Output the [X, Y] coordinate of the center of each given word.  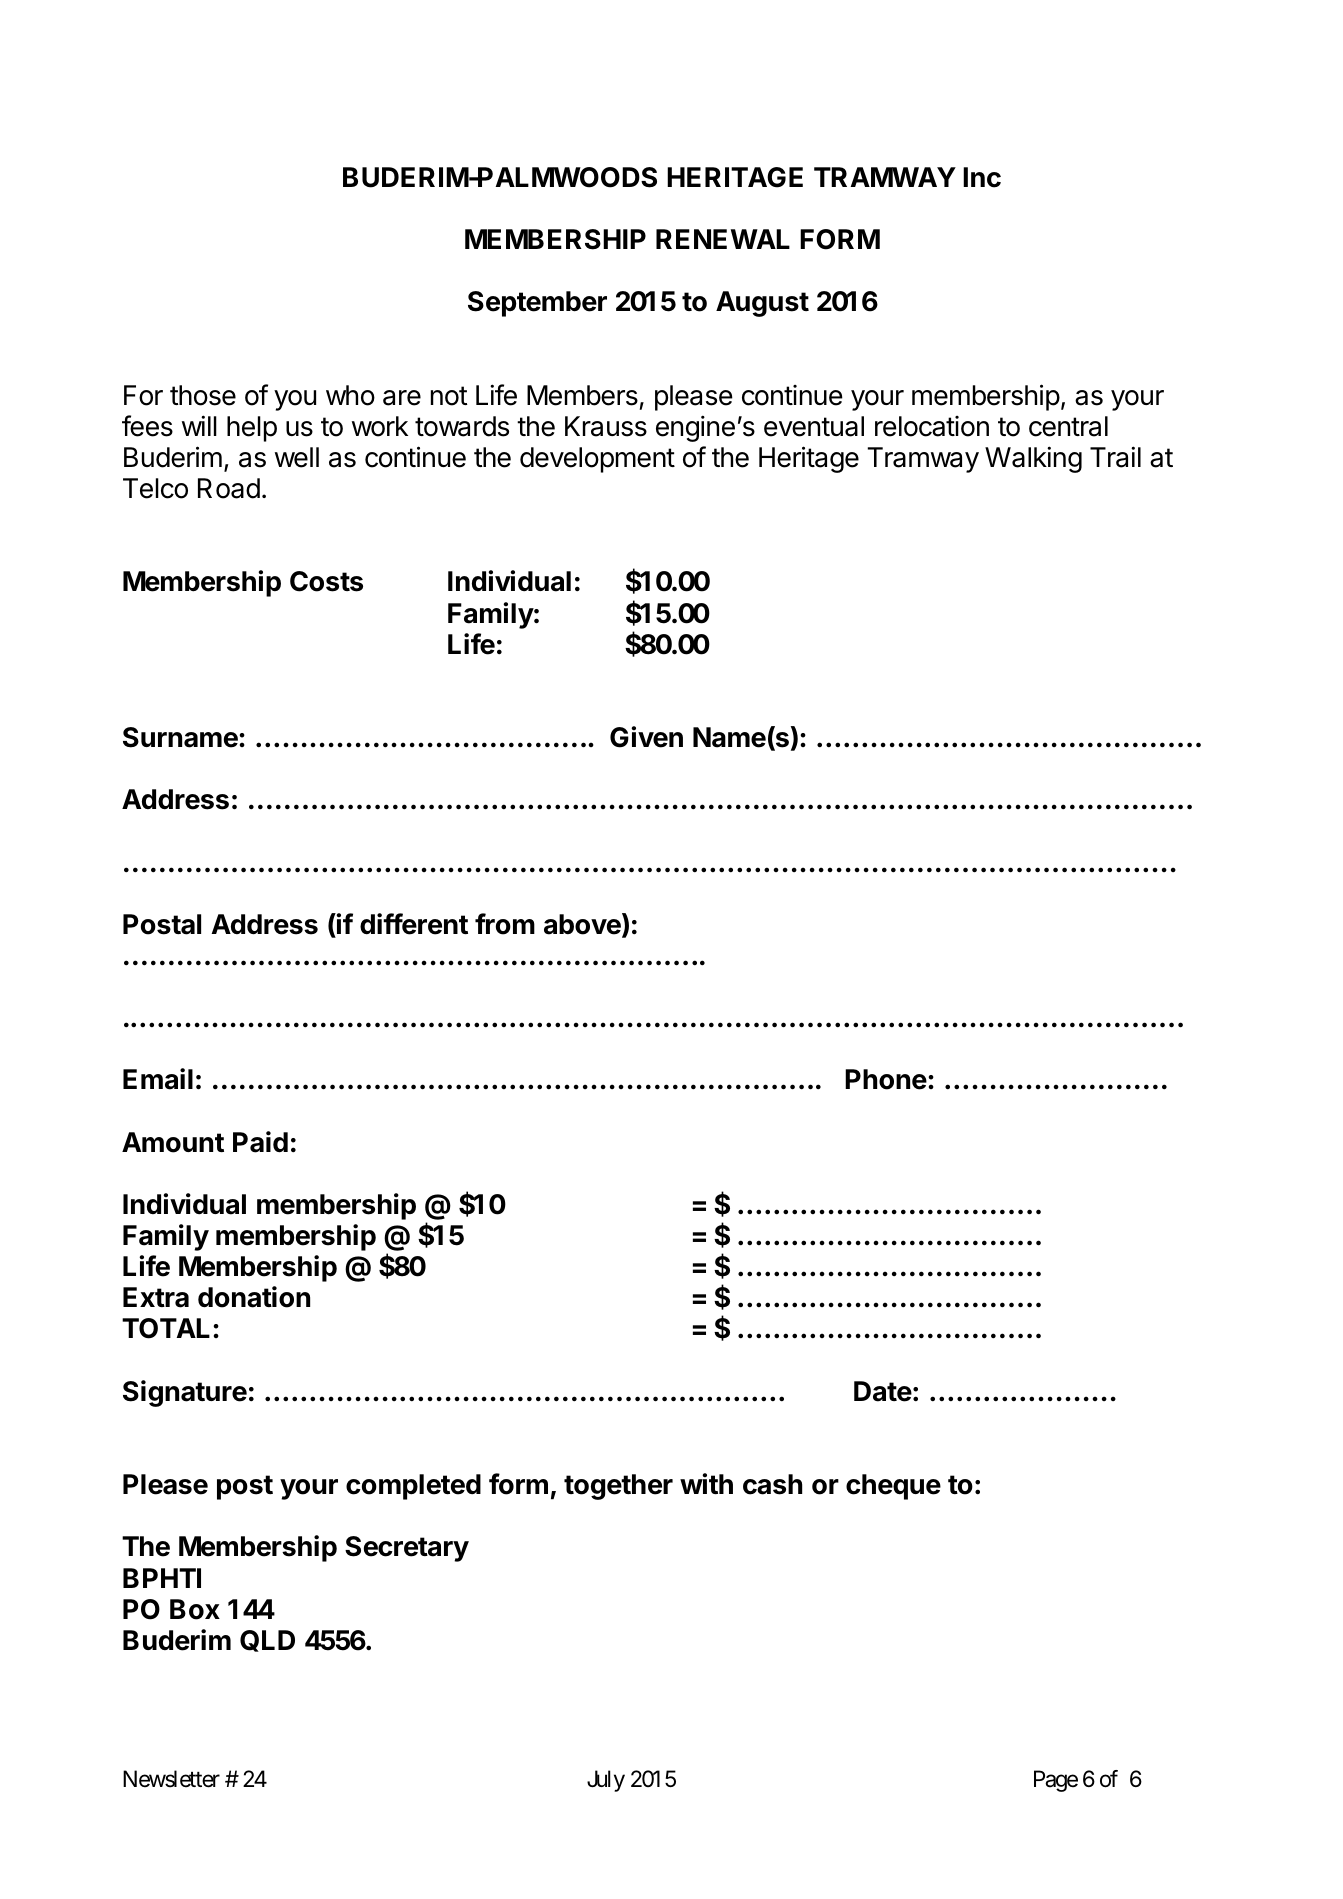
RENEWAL [723, 239]
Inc [982, 177]
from [505, 924]
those [203, 395]
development [597, 460]
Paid [260, 1142]
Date [883, 1391]
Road [229, 488]
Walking [1033, 459]
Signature [185, 1393]
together [618, 1487]
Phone [886, 1079]
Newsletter [171, 1779]
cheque [893, 1487]
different [414, 924]
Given [646, 737]
